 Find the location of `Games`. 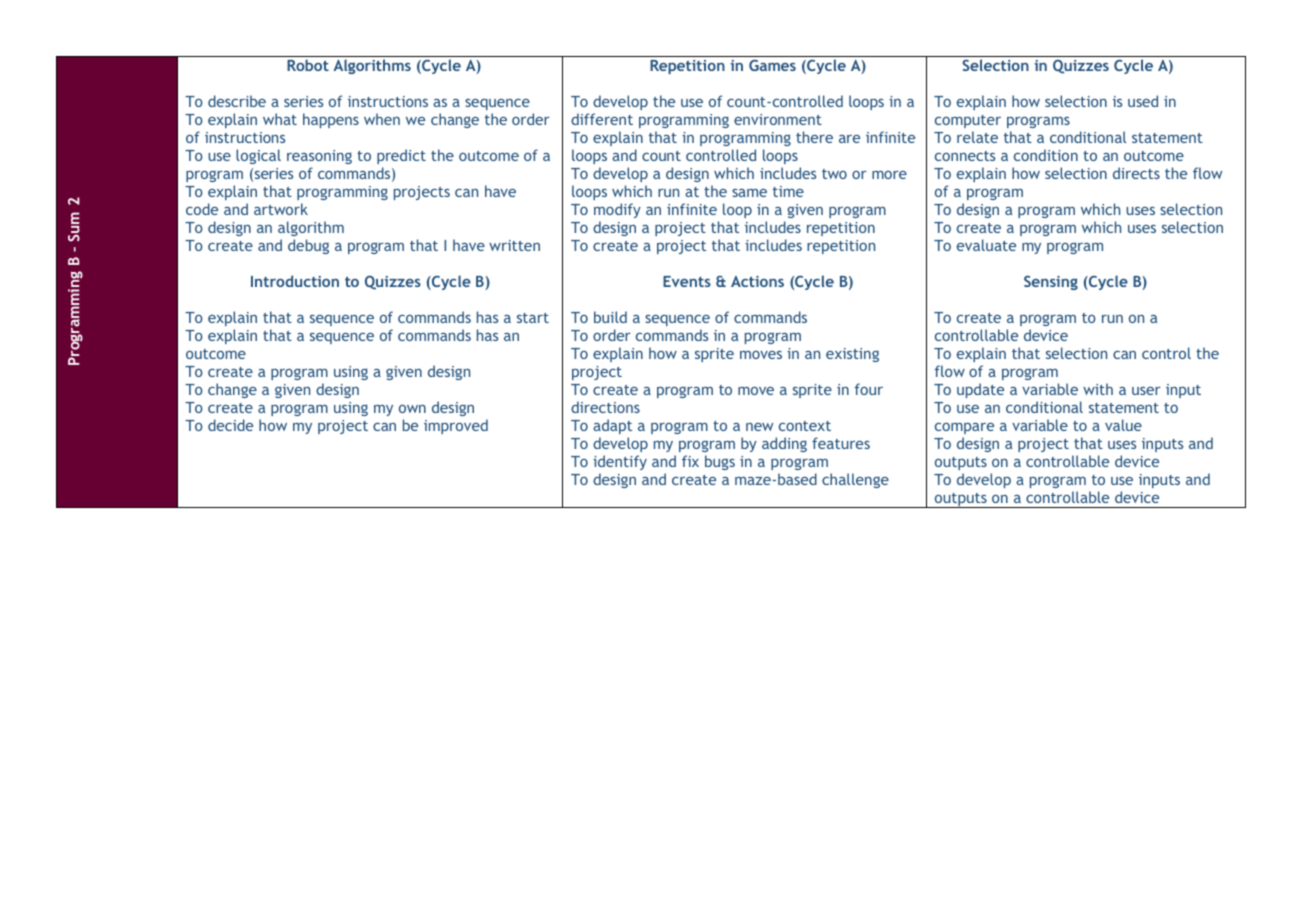

Games is located at coordinates (772, 65).
